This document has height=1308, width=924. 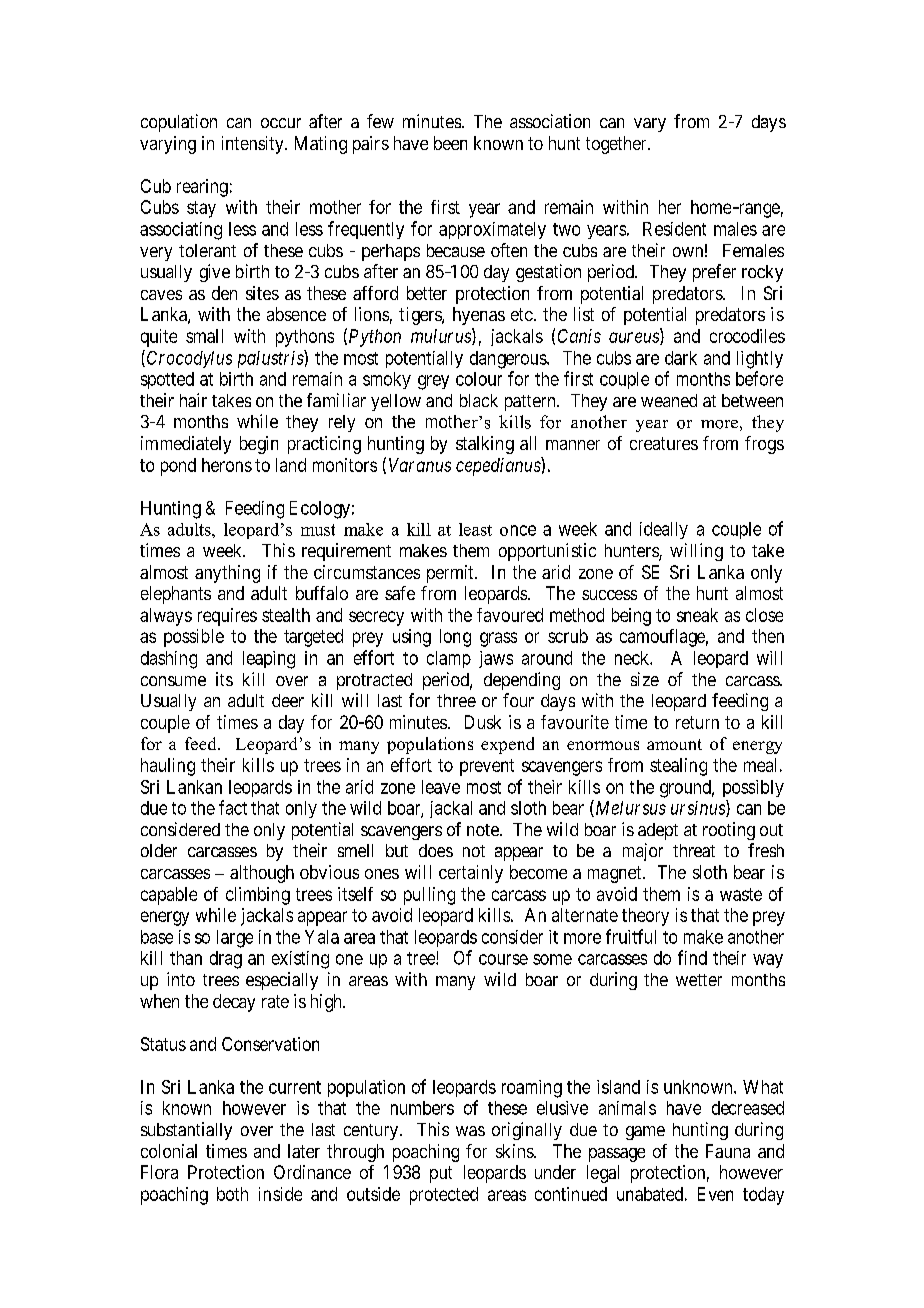 What do you see at coordinates (697, 615) in the document?
I see `sneak` at bounding box center [697, 615].
